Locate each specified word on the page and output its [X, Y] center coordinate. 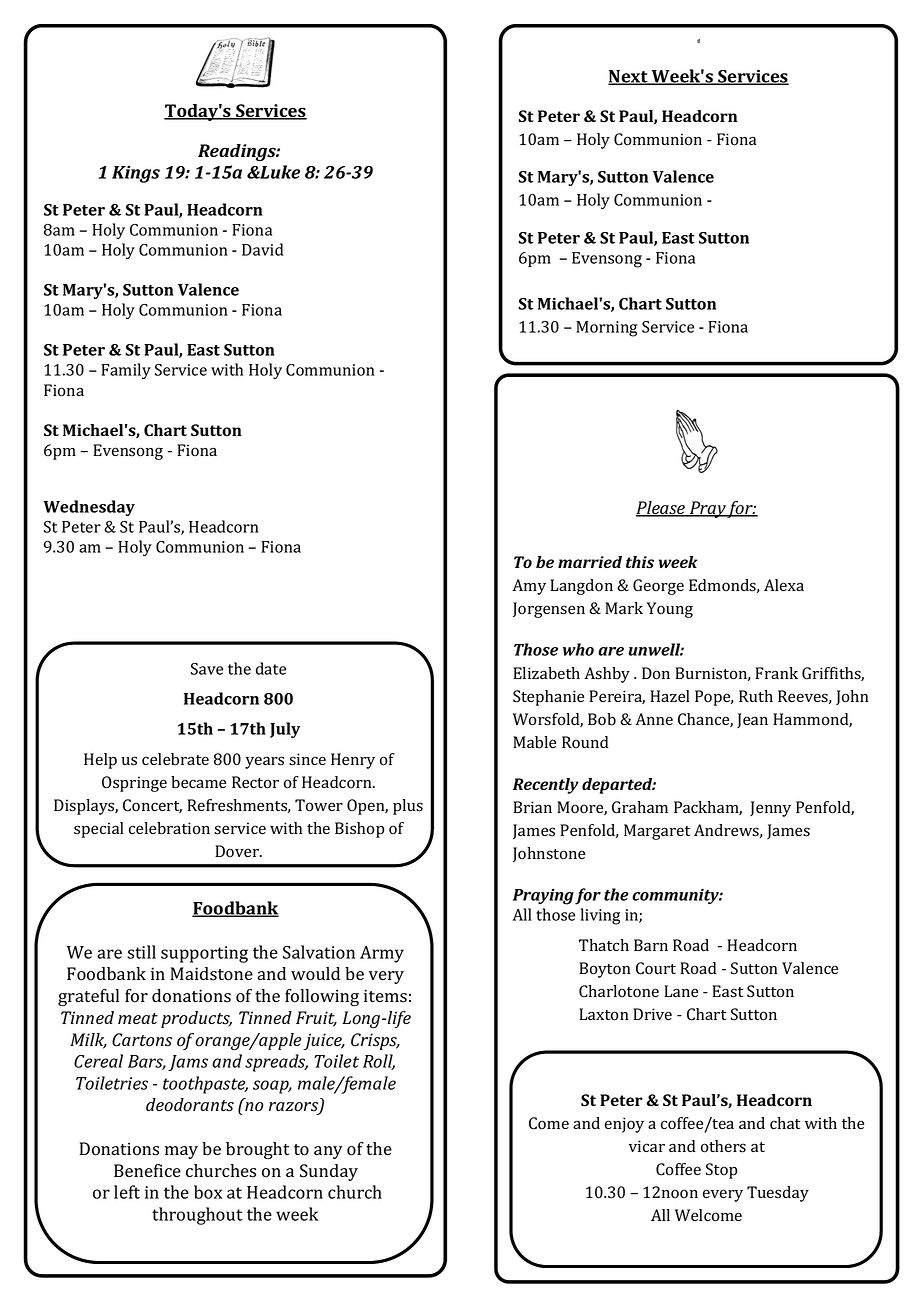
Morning [606, 329]
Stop [721, 1171]
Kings [136, 174]
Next [629, 77]
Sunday [329, 1172]
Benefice [147, 1170]
